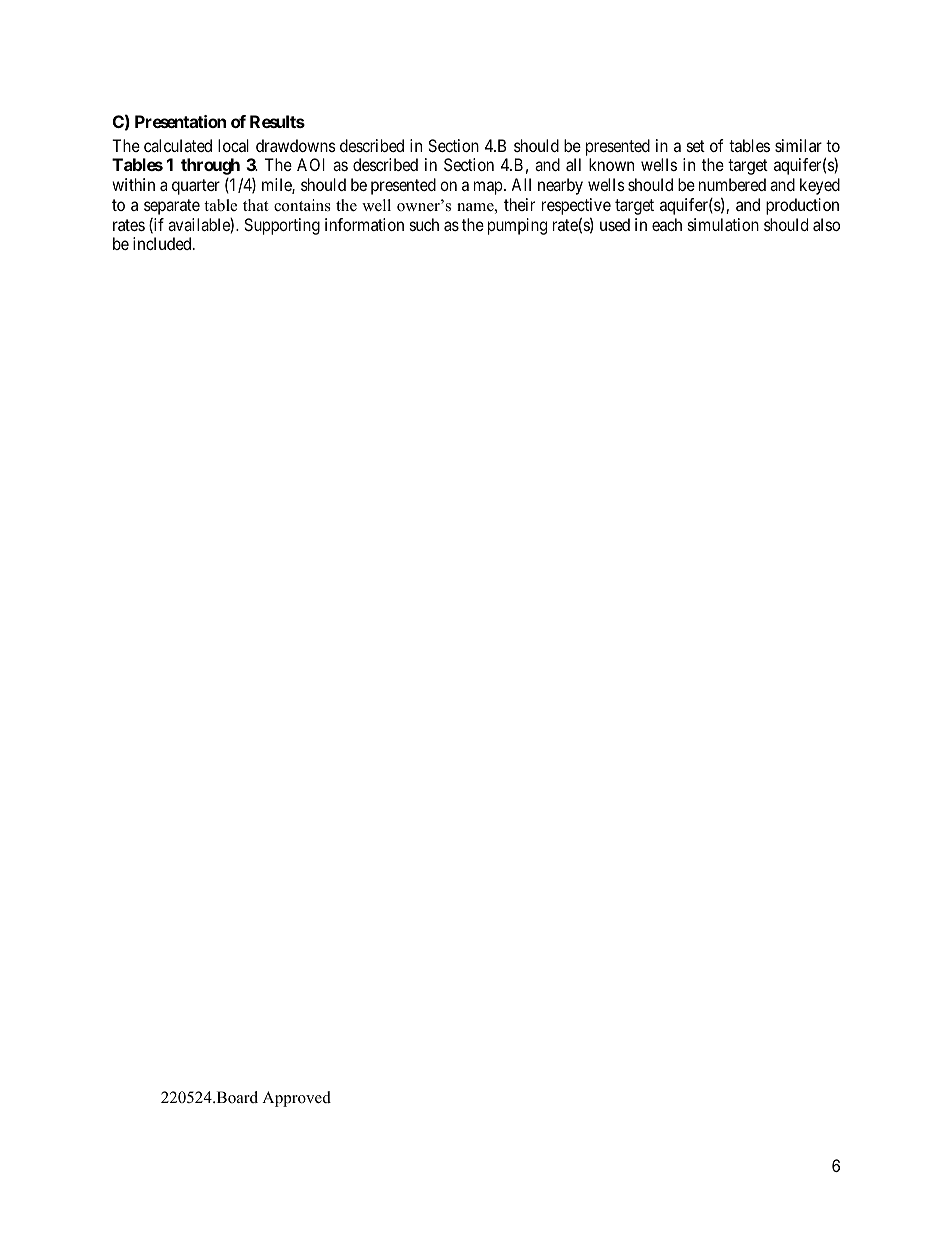 The image size is (952, 1233). What do you see at coordinates (488, 188) in the document?
I see `map` at bounding box center [488, 188].
